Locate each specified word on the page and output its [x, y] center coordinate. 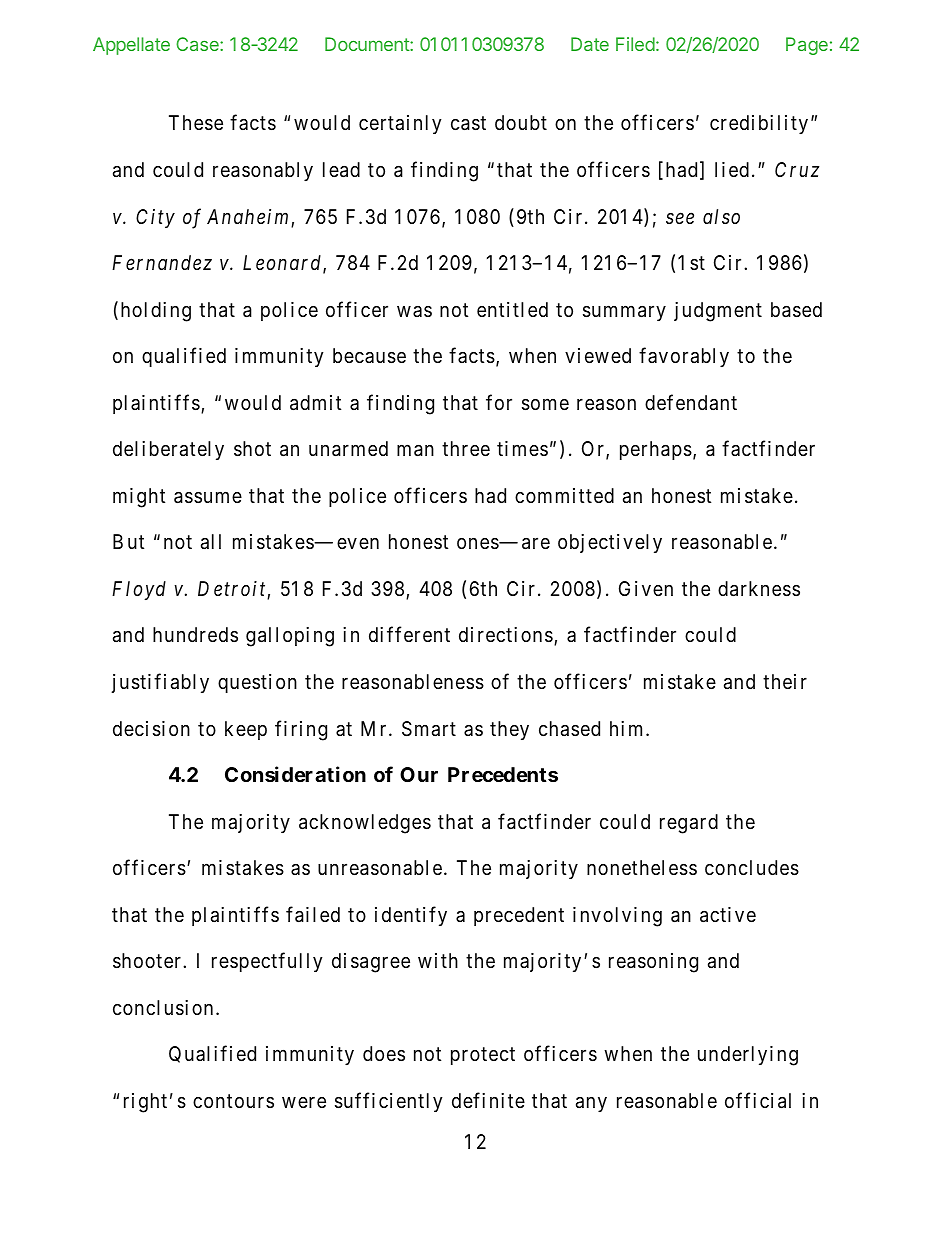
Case [198, 44]
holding [156, 312]
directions [506, 635]
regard [689, 824]
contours [233, 1101]
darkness [759, 589]
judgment [718, 312]
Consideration [295, 774]
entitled [512, 309]
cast [468, 124]
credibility [759, 124]
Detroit [233, 590]
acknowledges [365, 824]
